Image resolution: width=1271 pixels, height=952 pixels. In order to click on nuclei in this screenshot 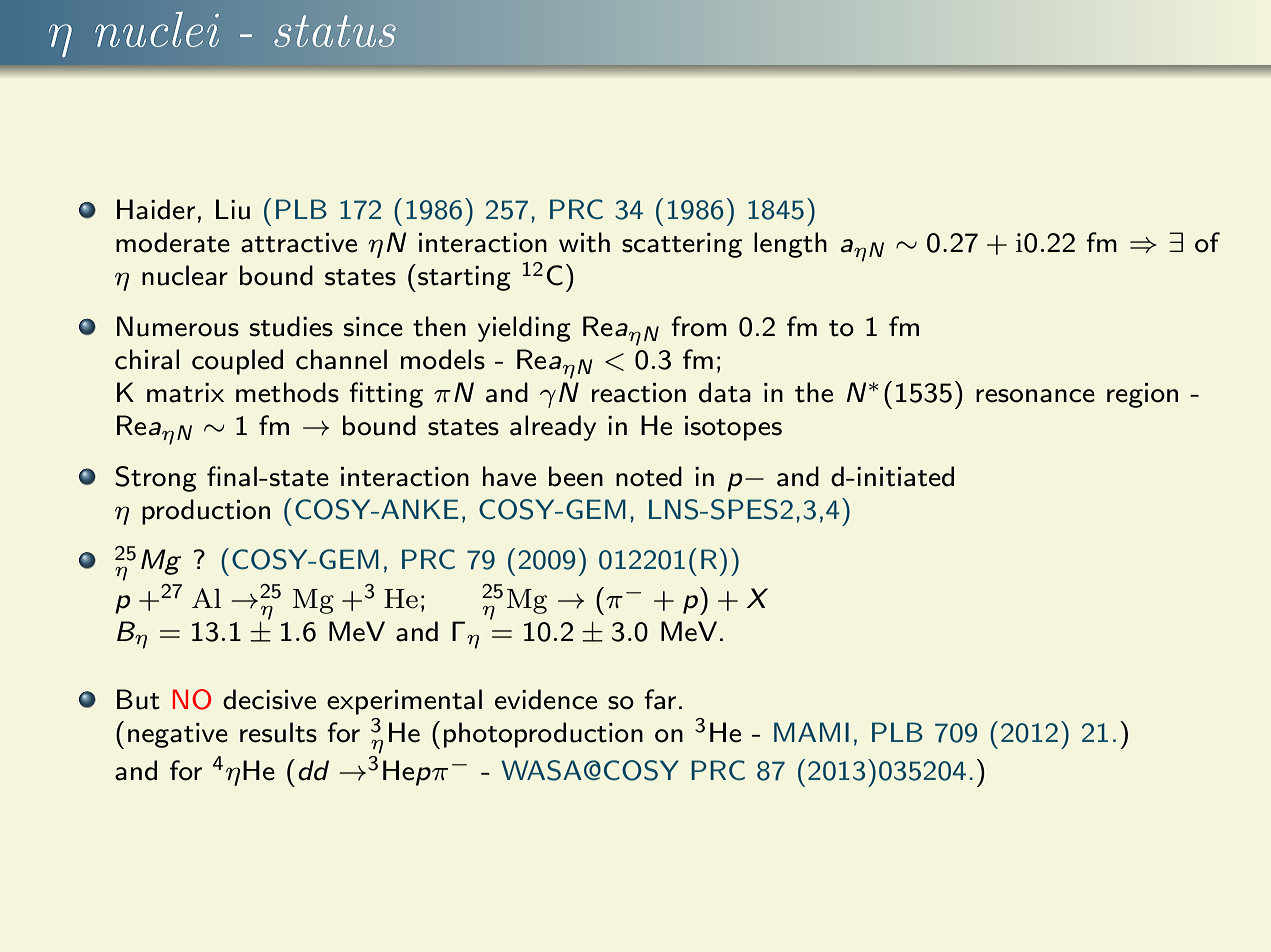, I will do `click(157, 29)`.
